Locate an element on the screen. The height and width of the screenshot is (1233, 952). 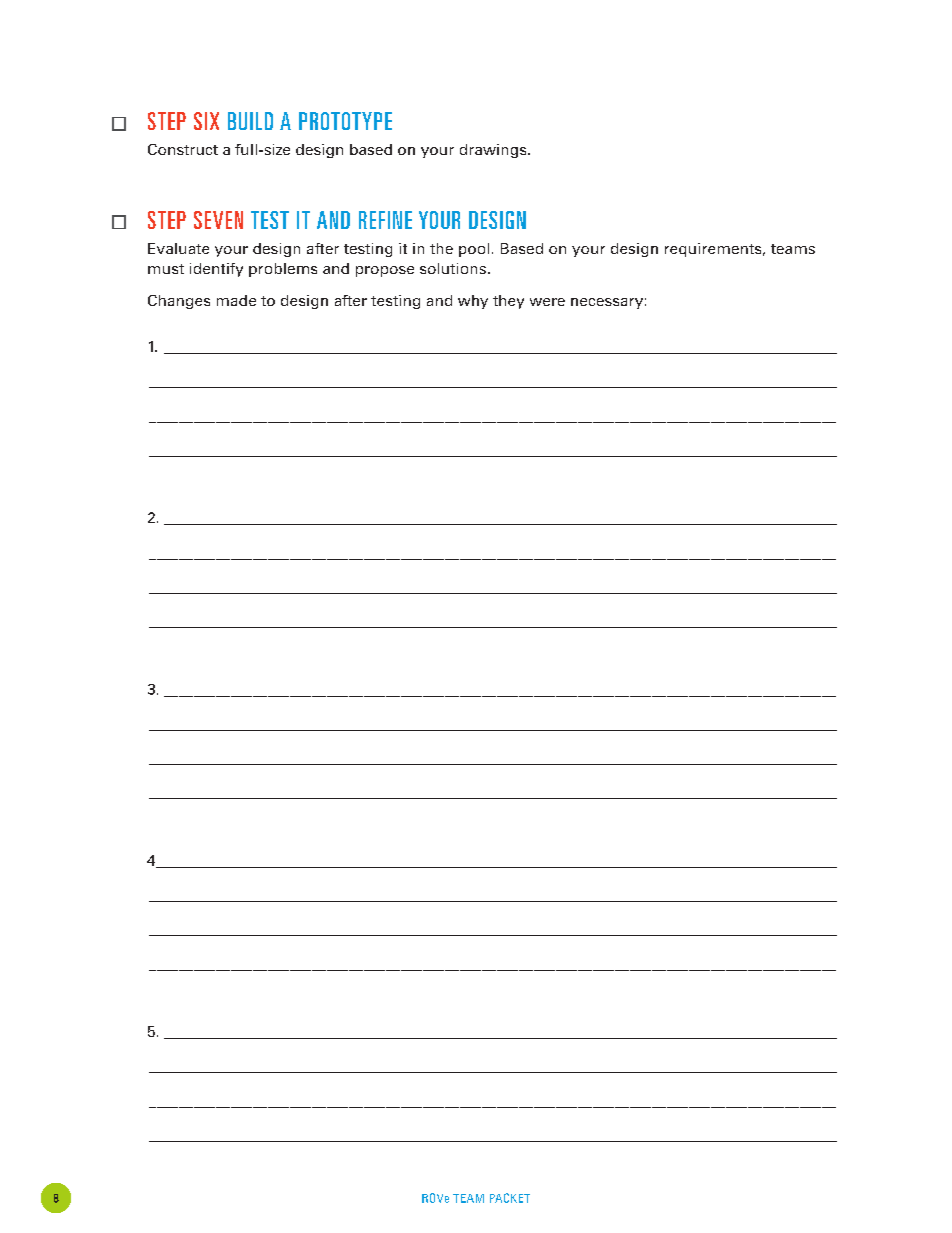
why is located at coordinates (473, 302).
